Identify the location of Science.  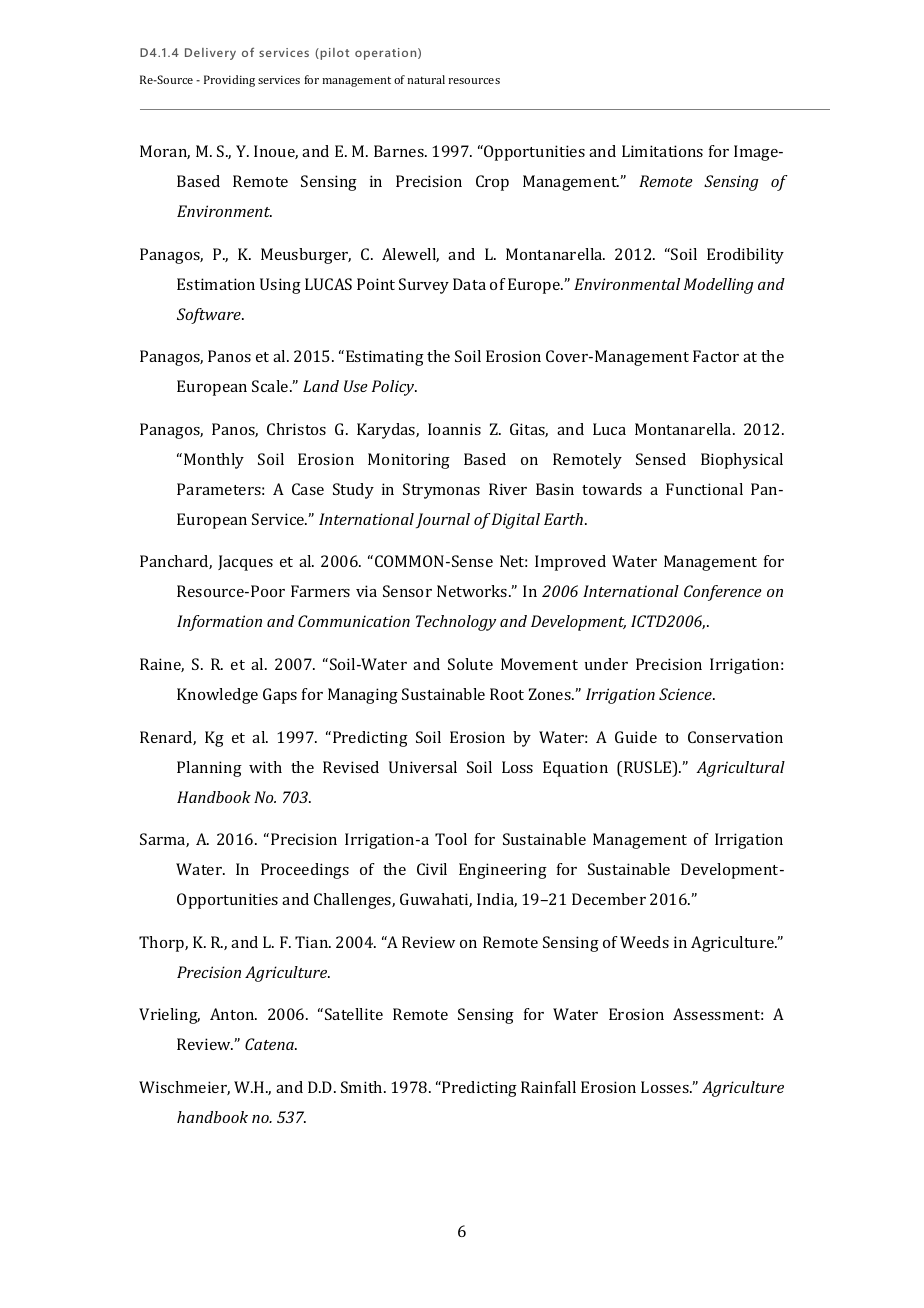
(686, 694).
